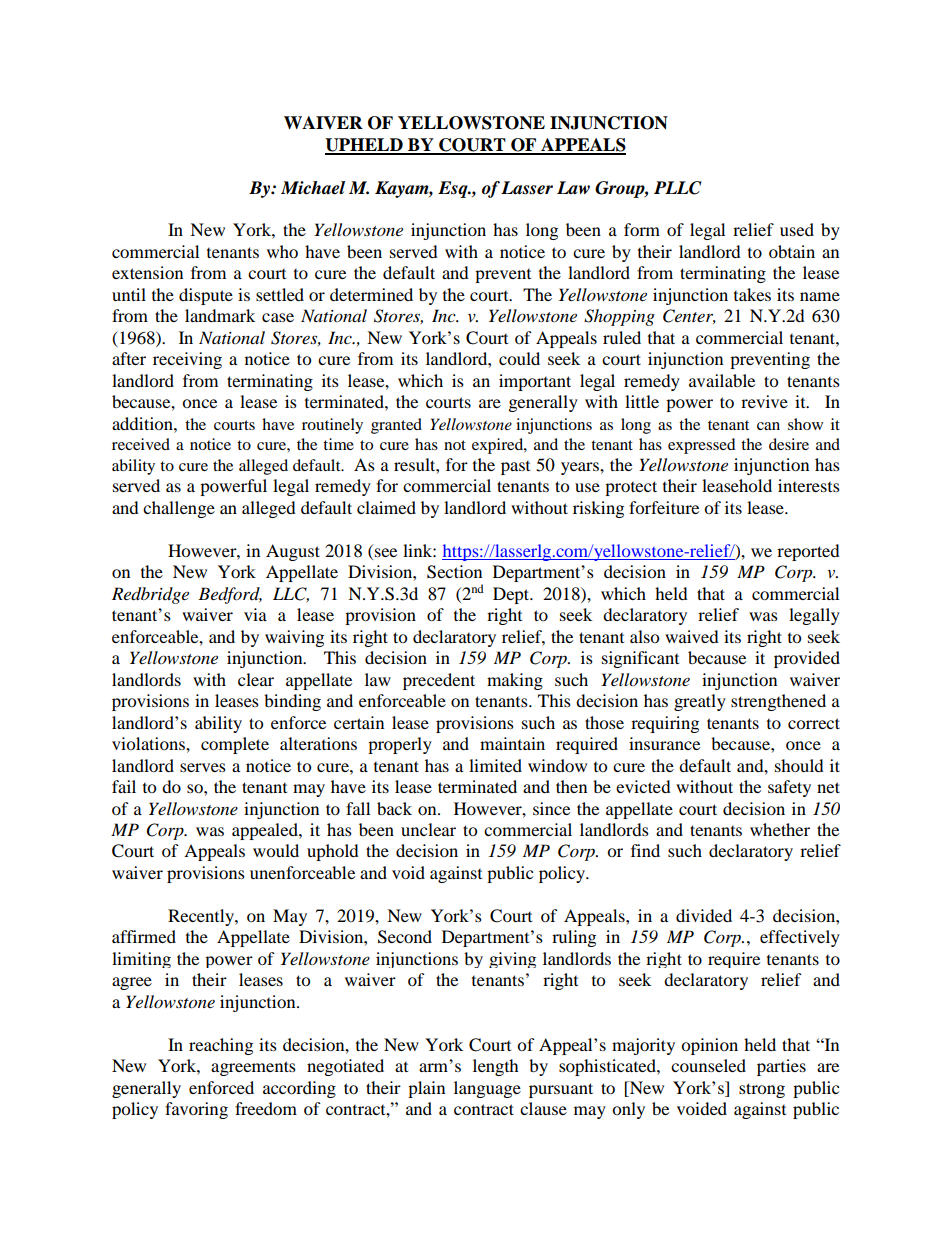 The width and height of the document is (952, 1233). Describe the element at coordinates (196, 1110) in the document. I see `favoring` at that location.
